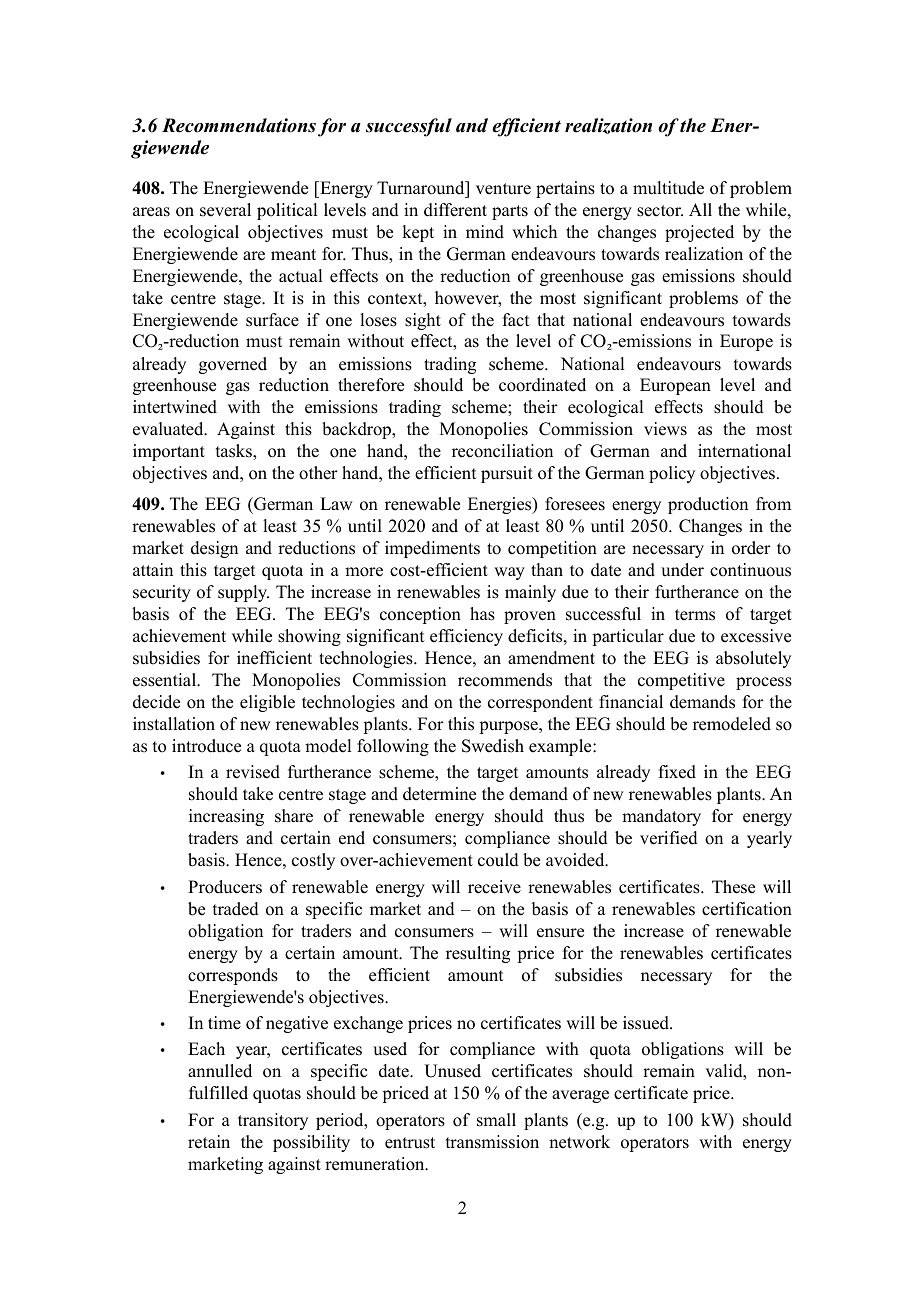 The image size is (924, 1308). What do you see at coordinates (239, 125) in the screenshot?
I see `Recommendations` at bounding box center [239, 125].
